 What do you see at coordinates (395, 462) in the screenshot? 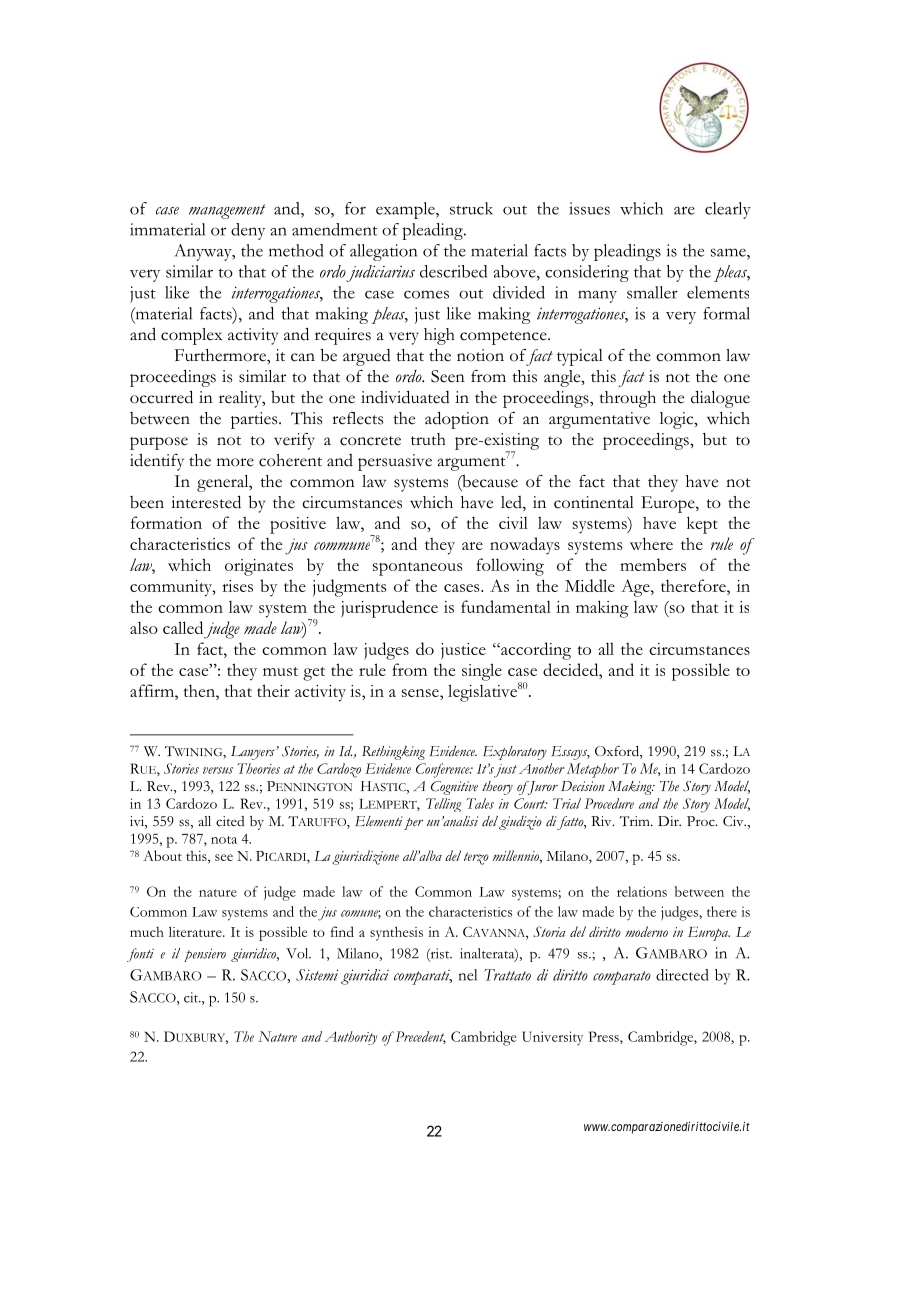
I see `persuasive` at bounding box center [395, 462].
